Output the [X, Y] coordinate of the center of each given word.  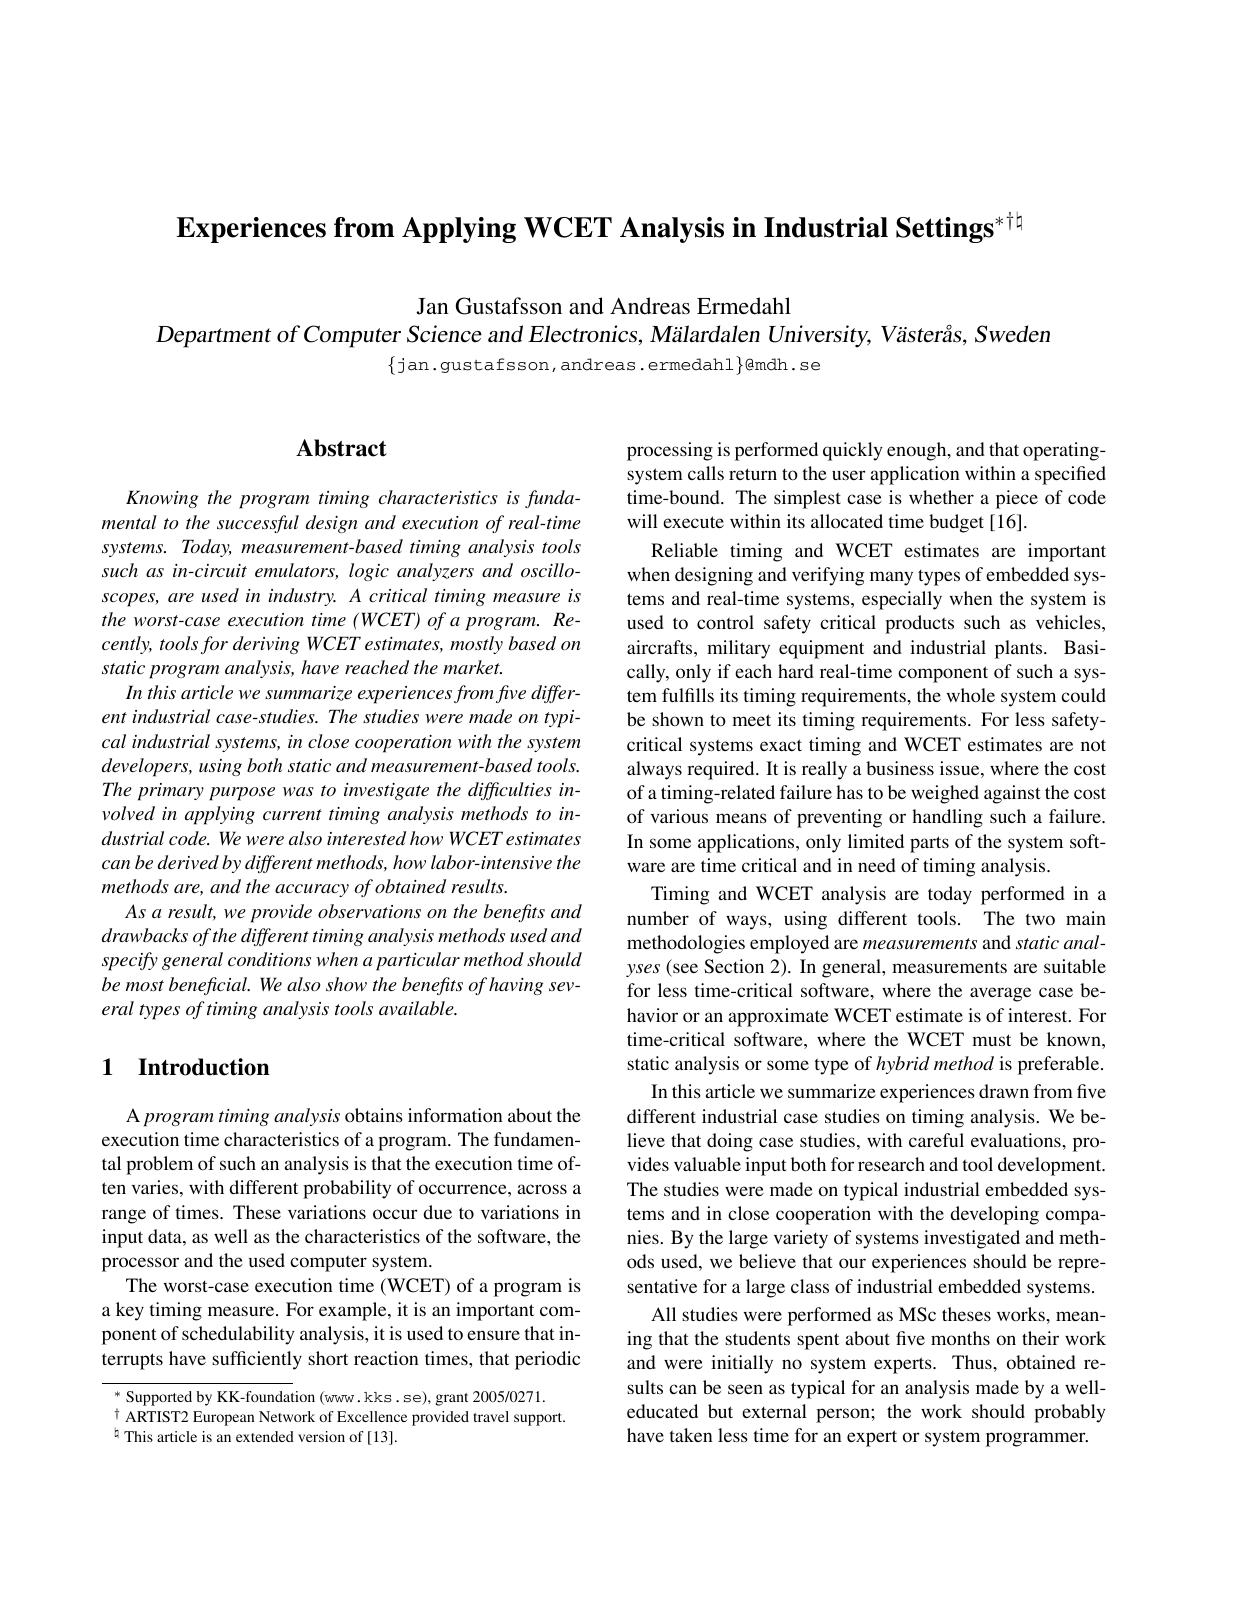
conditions [269, 959]
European [223, 1418]
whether [941, 497]
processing [670, 451]
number [658, 918]
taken [691, 1435]
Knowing [162, 499]
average [1000, 994]
